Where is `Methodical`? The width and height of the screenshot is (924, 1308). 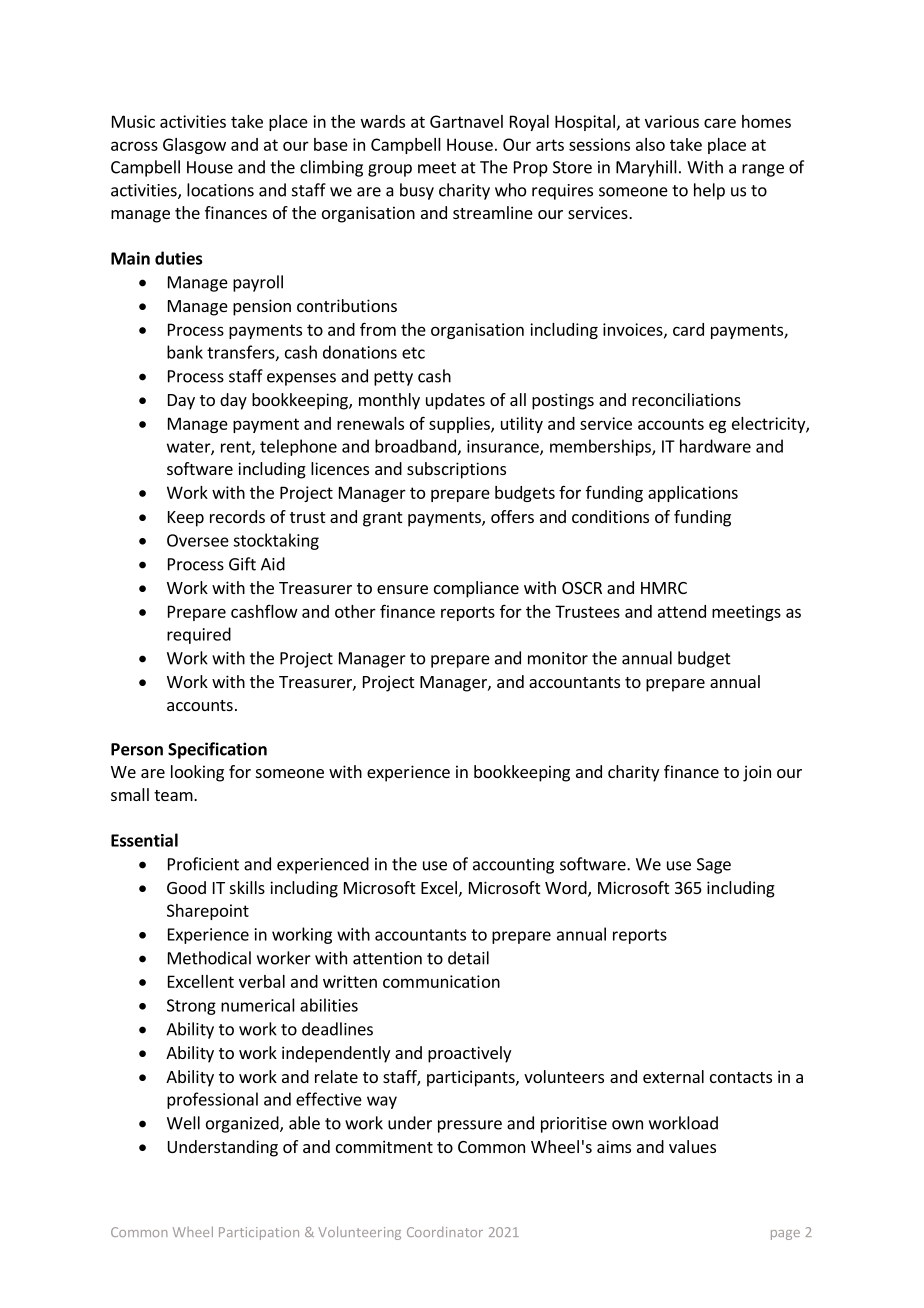
Methodical is located at coordinates (209, 958).
